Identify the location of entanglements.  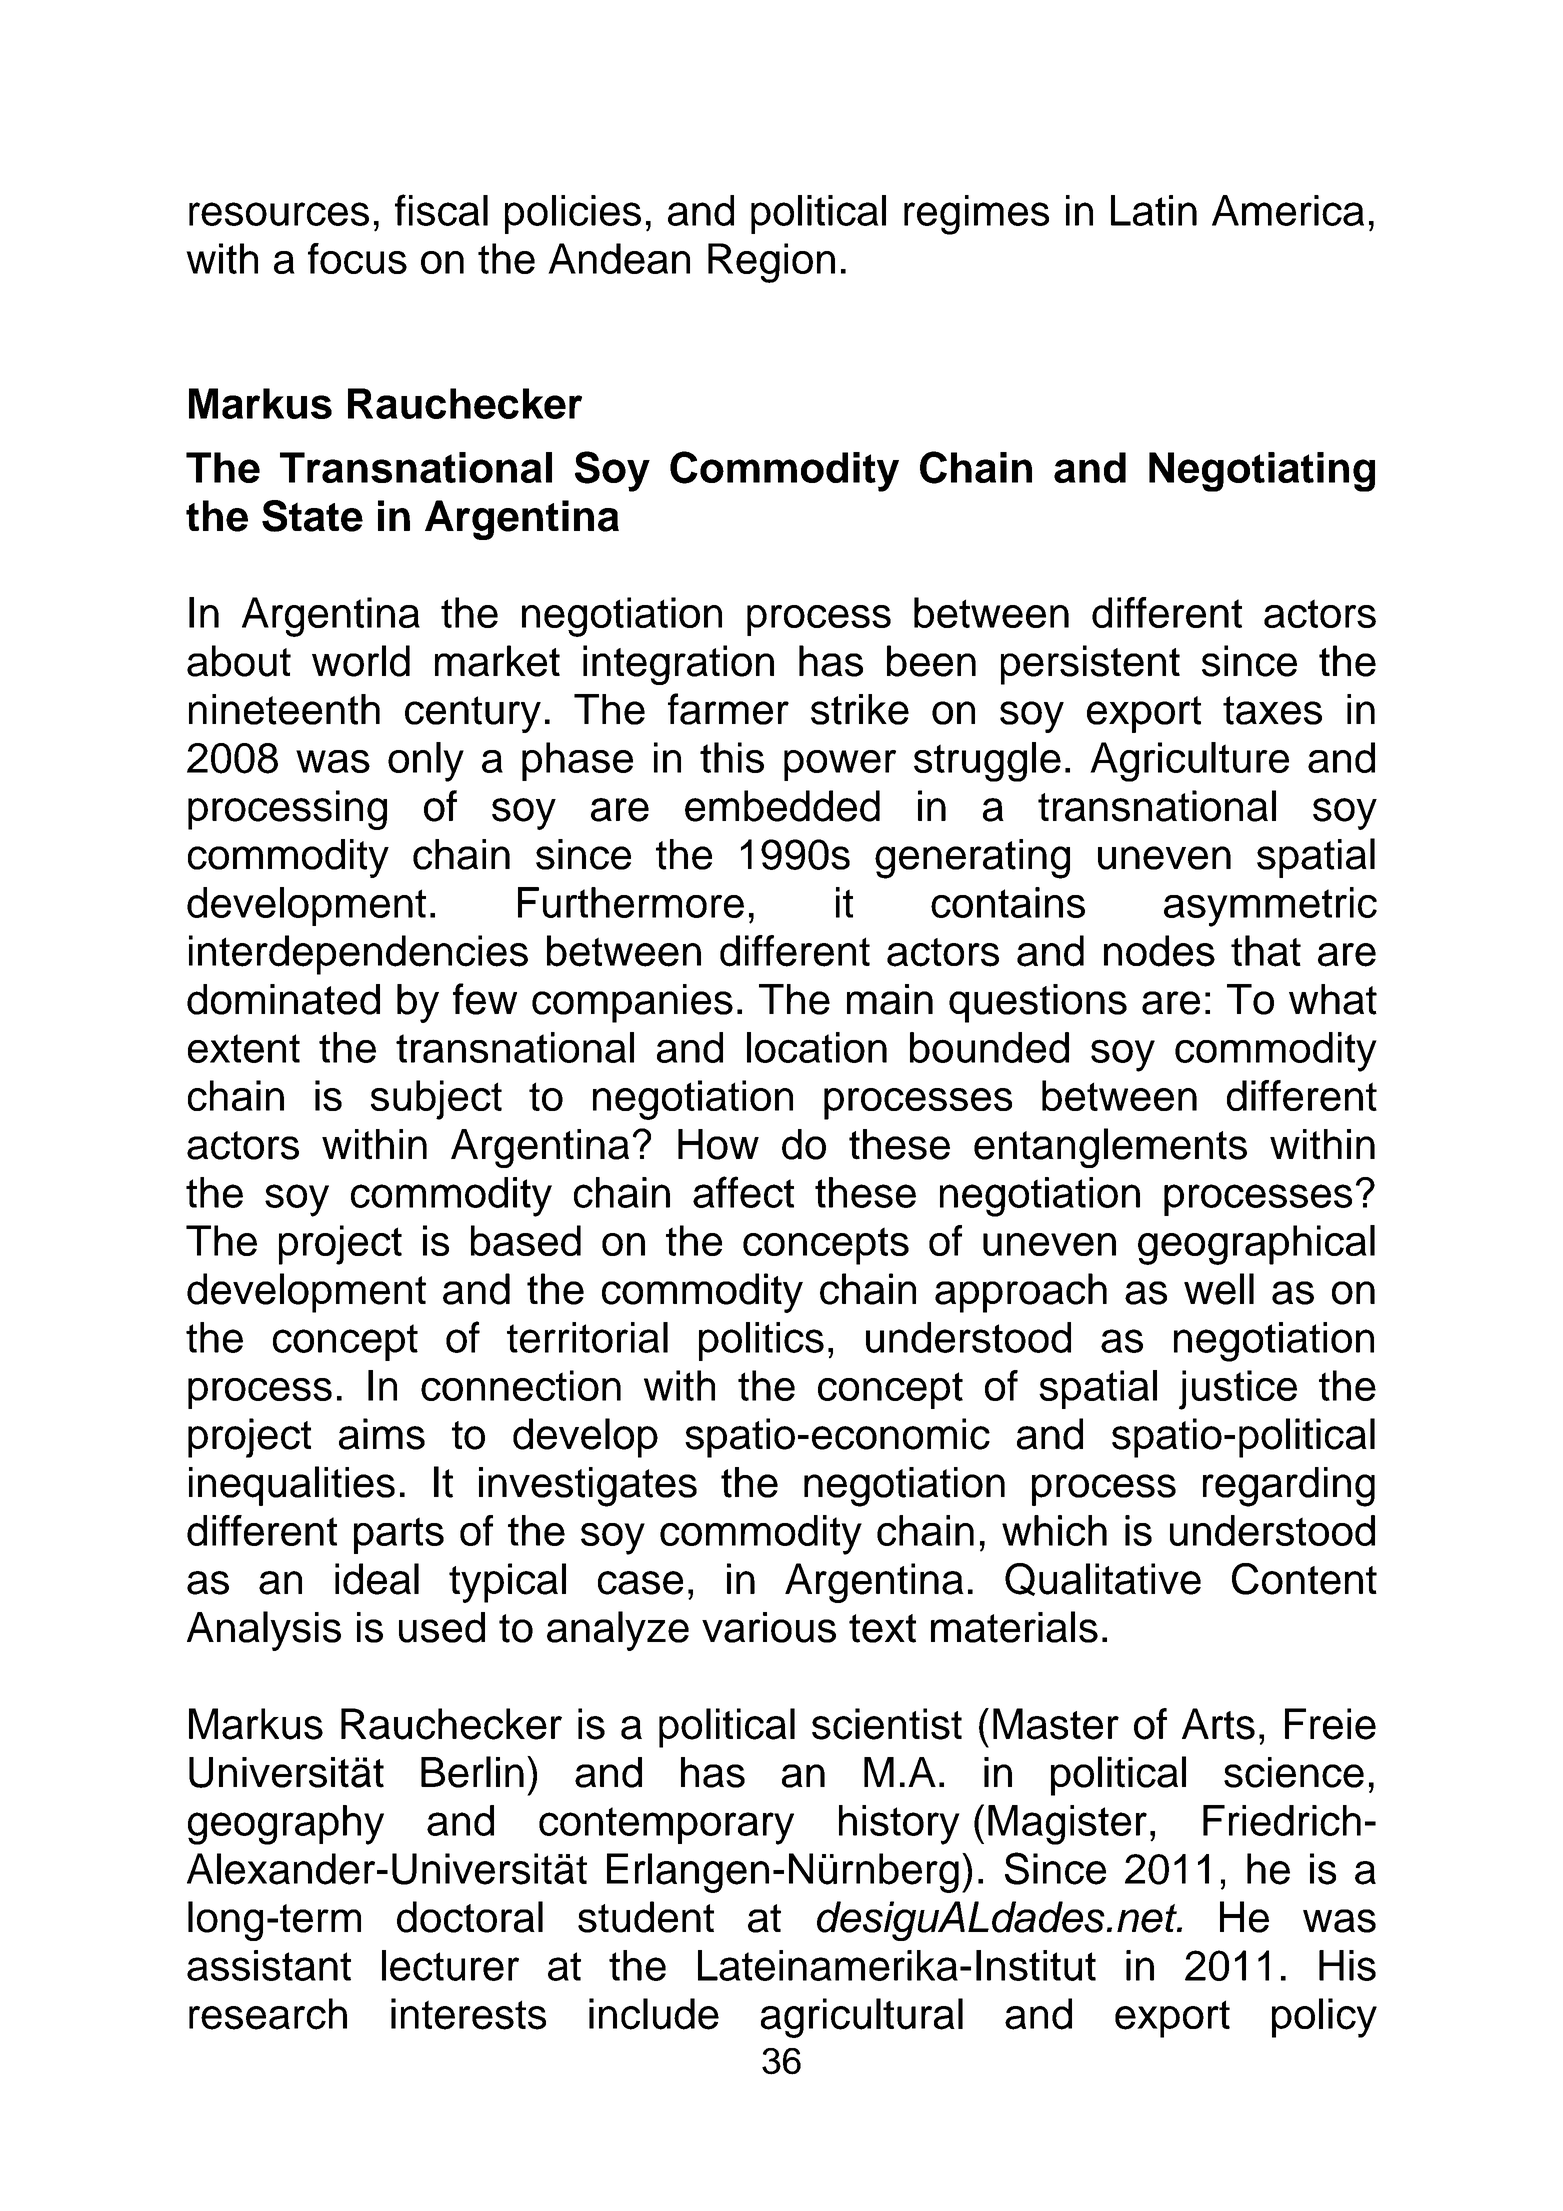
(1110, 1148).
